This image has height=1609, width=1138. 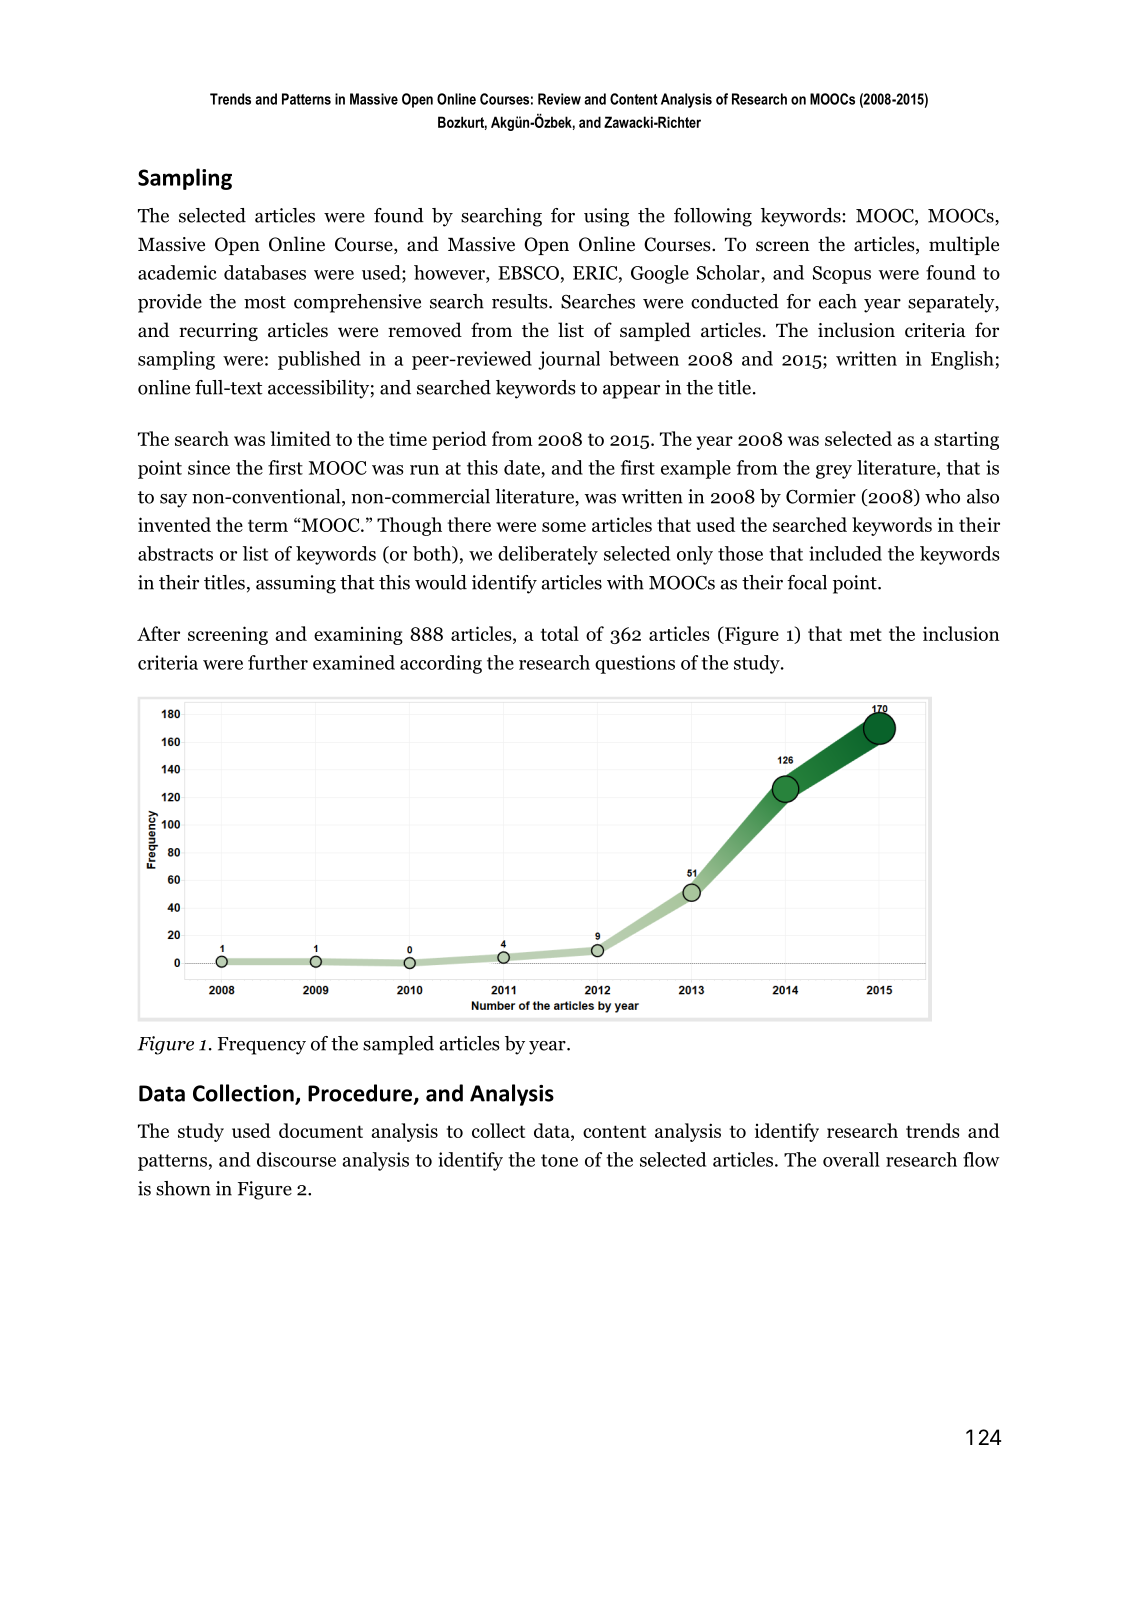 What do you see at coordinates (842, 275) in the image?
I see `Scopus` at bounding box center [842, 275].
